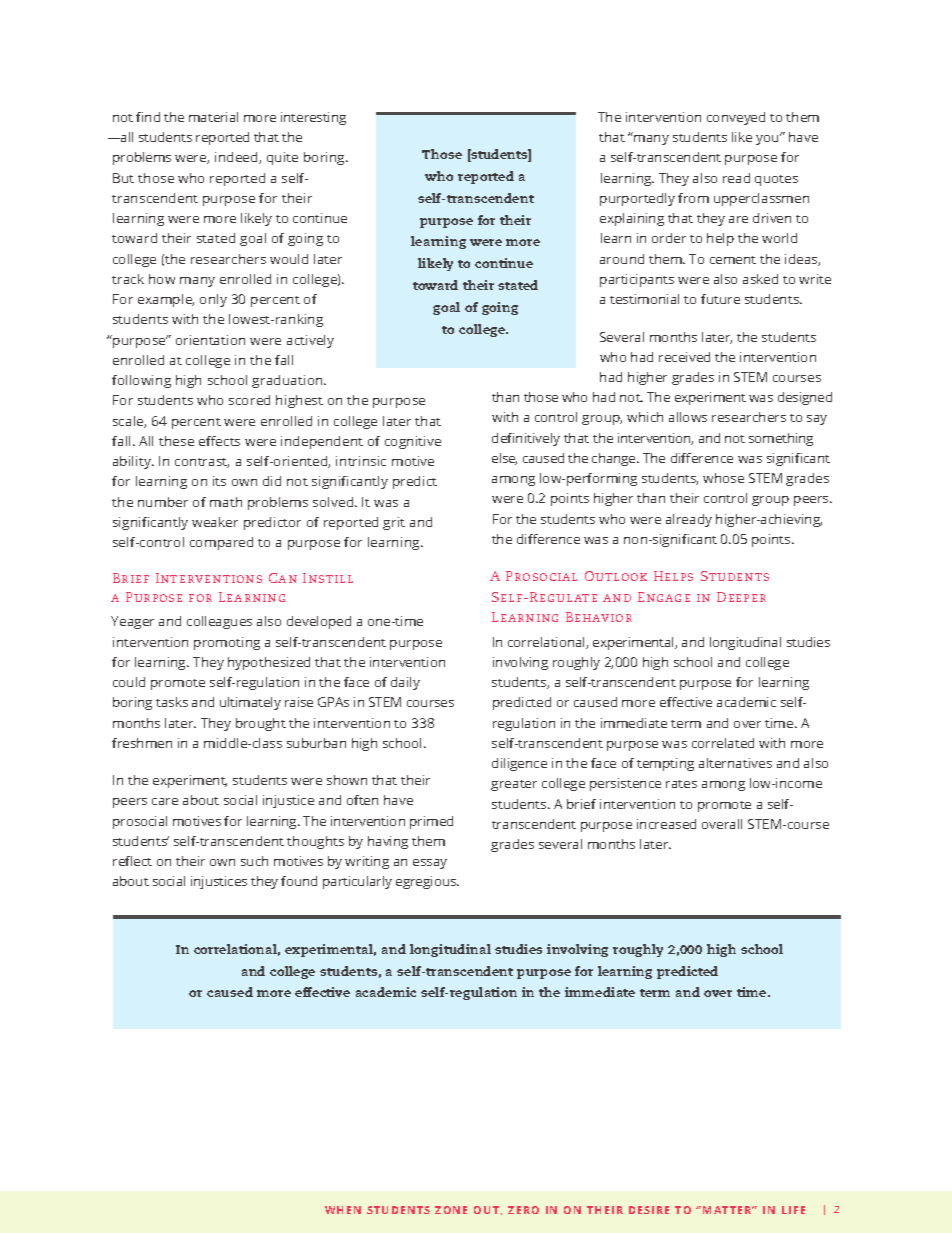  What do you see at coordinates (237, 158) in the screenshot?
I see `indeed` at bounding box center [237, 158].
